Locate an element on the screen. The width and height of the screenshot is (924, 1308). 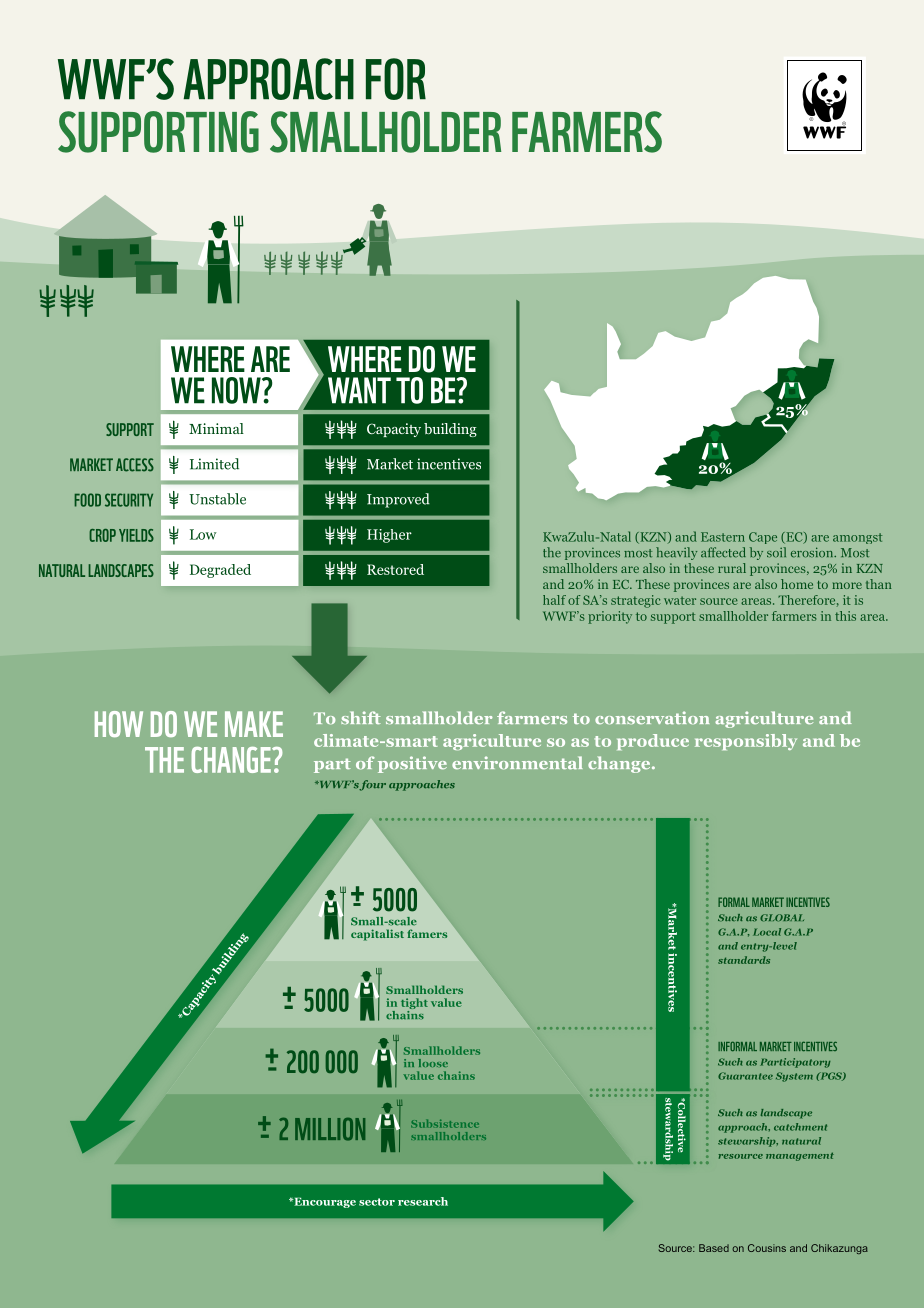
million is located at coordinates (330, 1129).
